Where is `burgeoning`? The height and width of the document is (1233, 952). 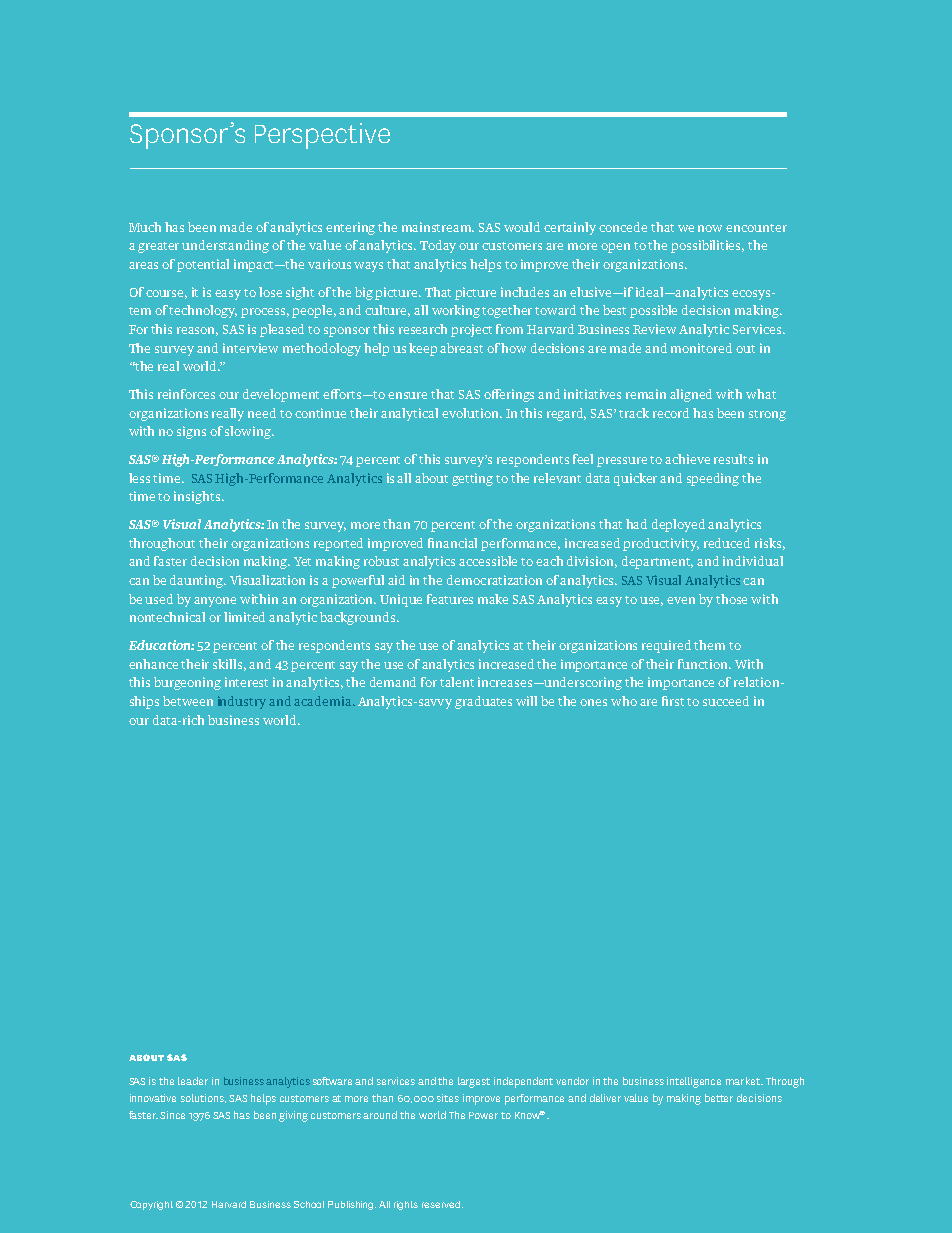
burgeoning is located at coordinates (187, 683).
